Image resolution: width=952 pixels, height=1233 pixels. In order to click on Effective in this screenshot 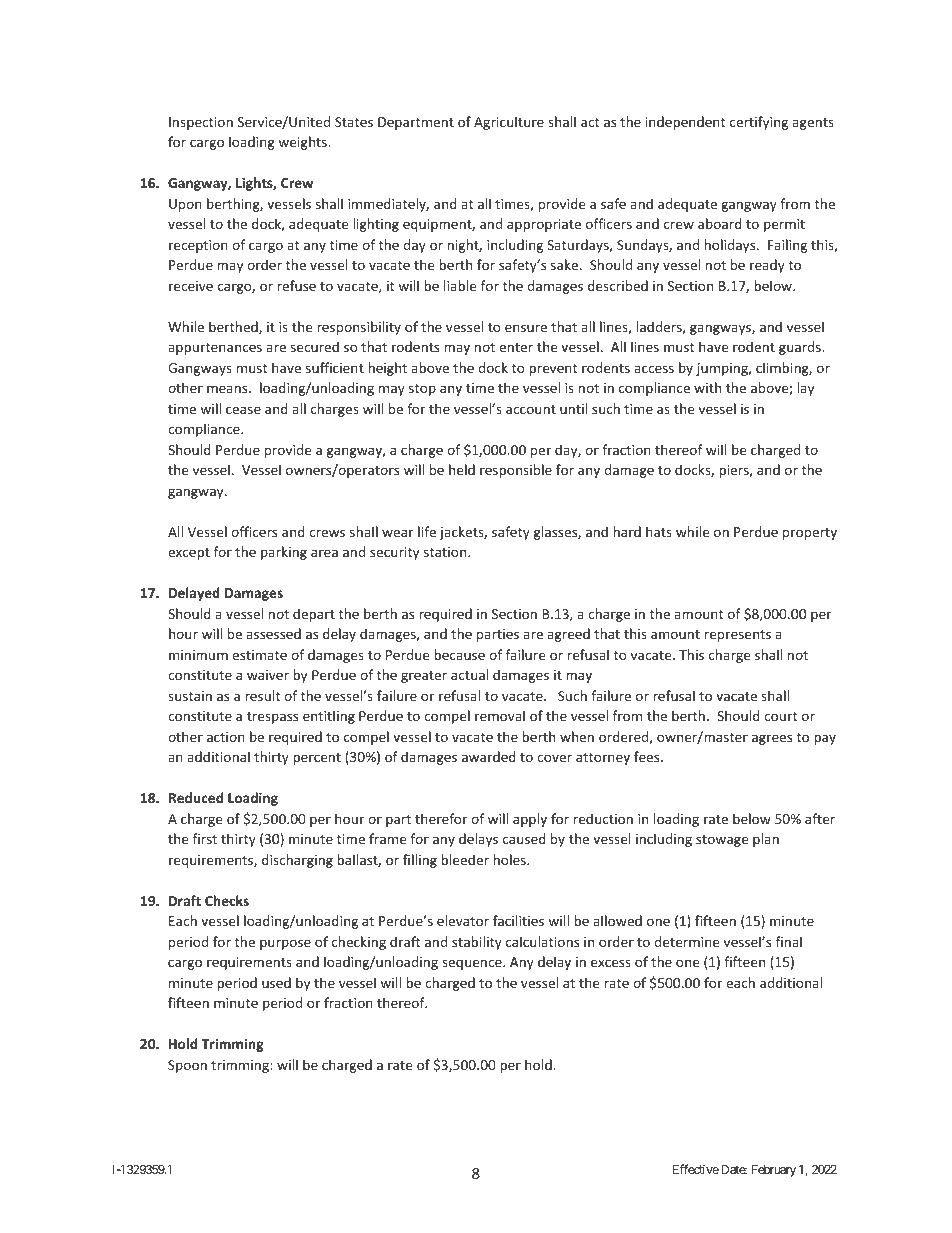, I will do `click(696, 1169)`.
